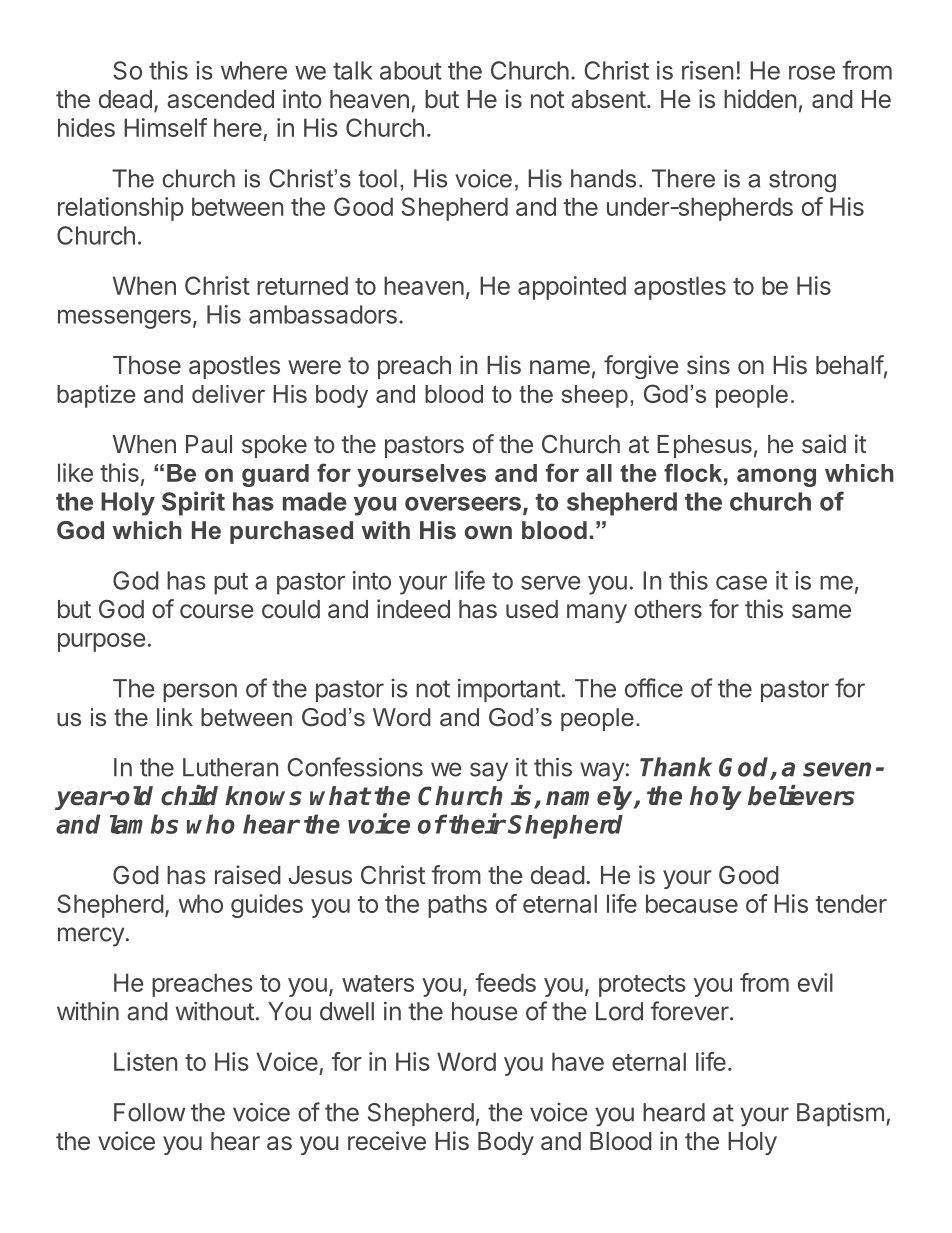  I want to click on indeed, so click(413, 608).
